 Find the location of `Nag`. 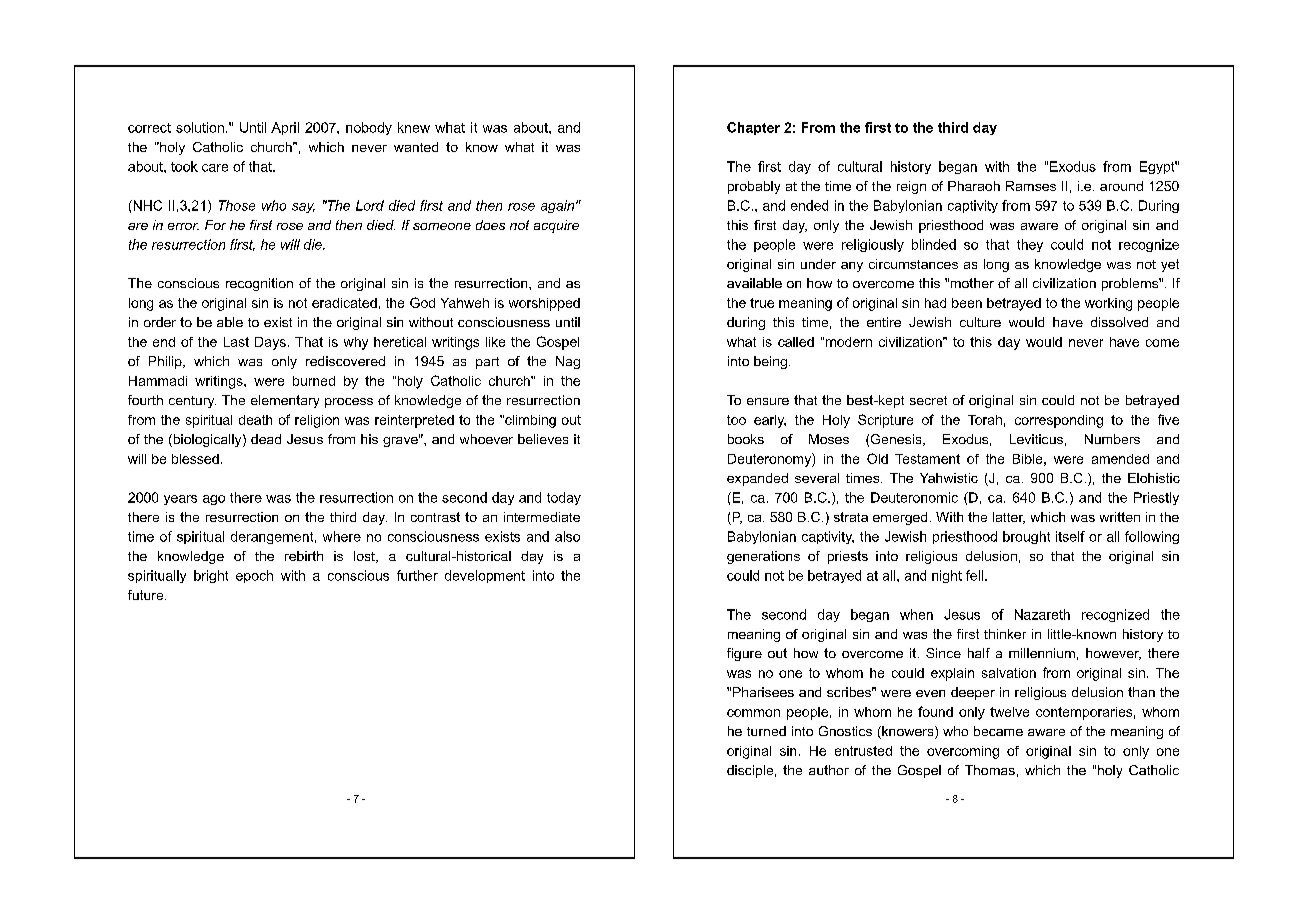

Nag is located at coordinates (568, 362).
